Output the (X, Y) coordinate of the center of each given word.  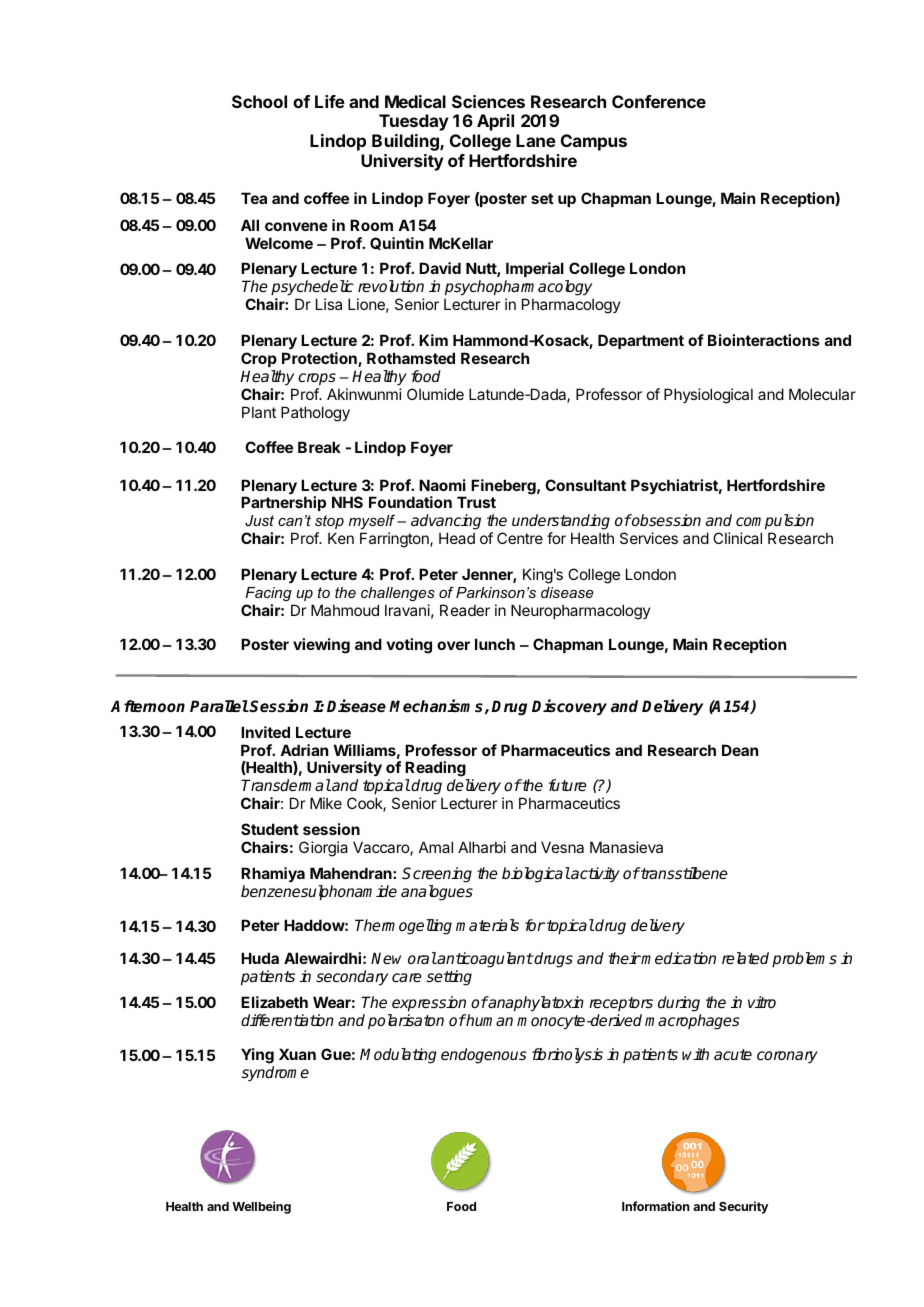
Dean (740, 750)
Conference (659, 101)
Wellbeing (261, 1207)
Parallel (219, 706)
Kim (433, 340)
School (259, 101)
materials (487, 925)
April (495, 122)
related (745, 958)
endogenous (484, 1056)
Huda (260, 958)
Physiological (708, 396)
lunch (495, 644)
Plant (259, 412)
